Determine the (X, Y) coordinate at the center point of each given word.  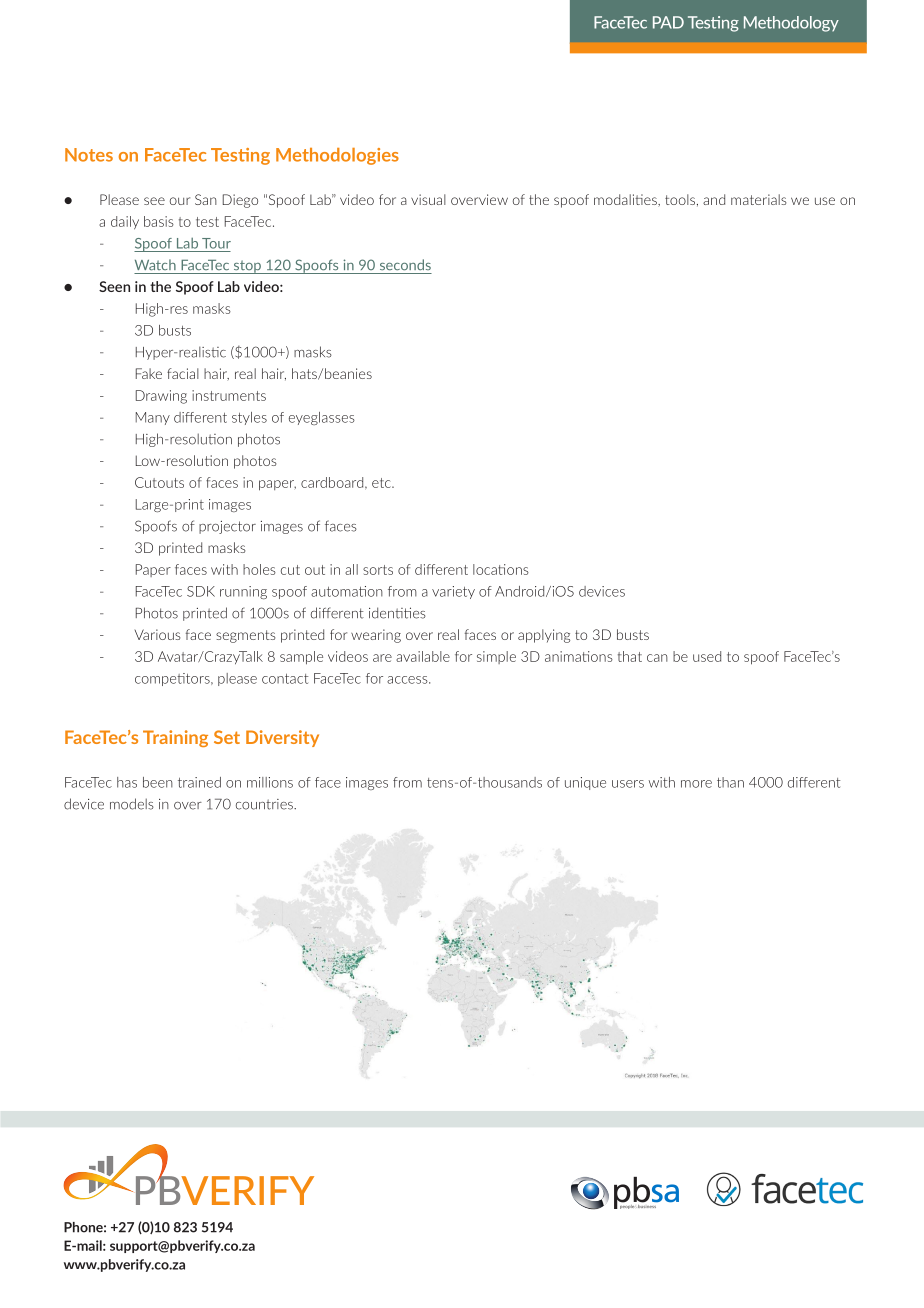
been (158, 782)
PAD (668, 22)
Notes (89, 155)
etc (382, 483)
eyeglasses (322, 418)
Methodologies (337, 156)
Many (153, 418)
